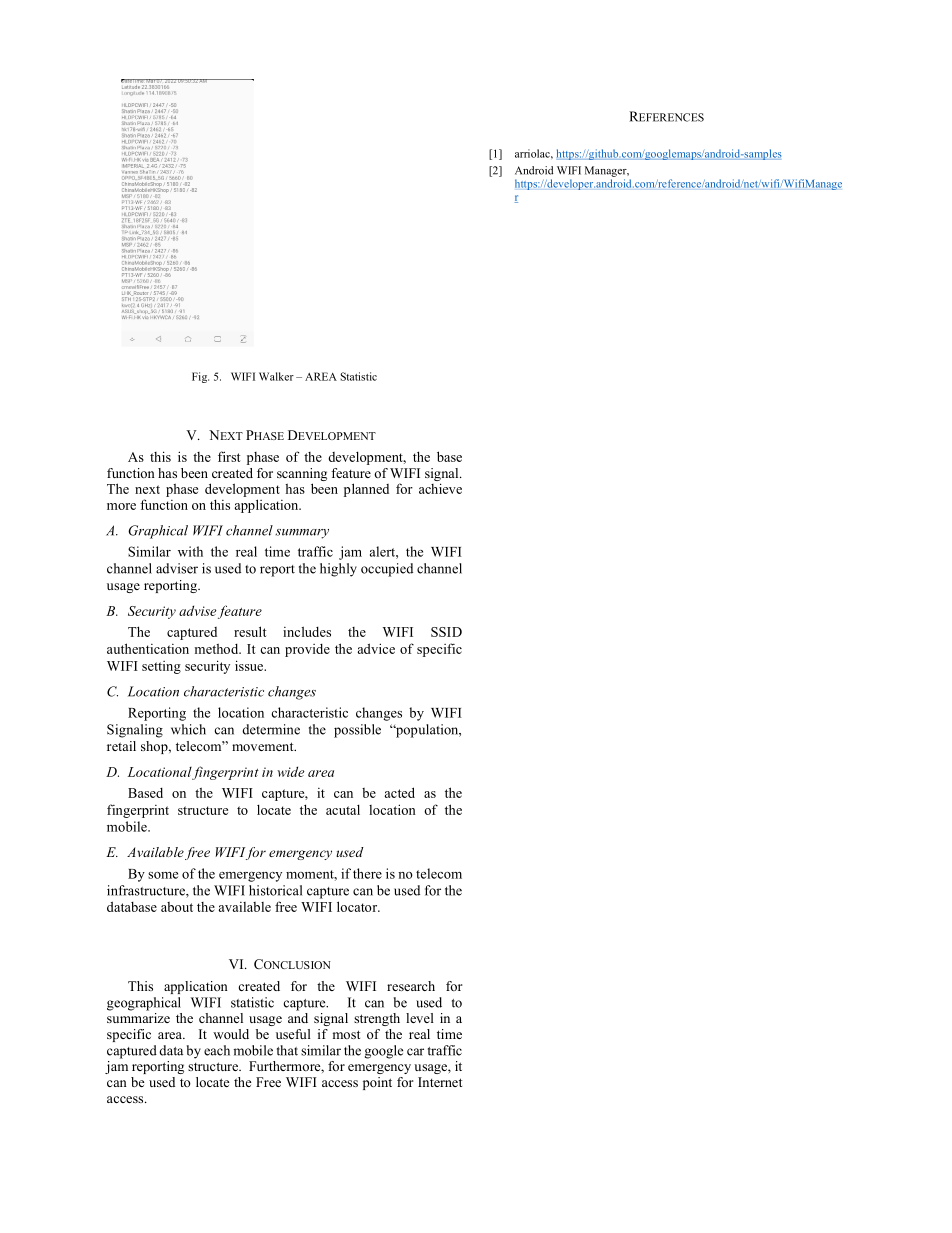  Describe the element at coordinates (287, 1050) in the screenshot. I see `that` at that location.
